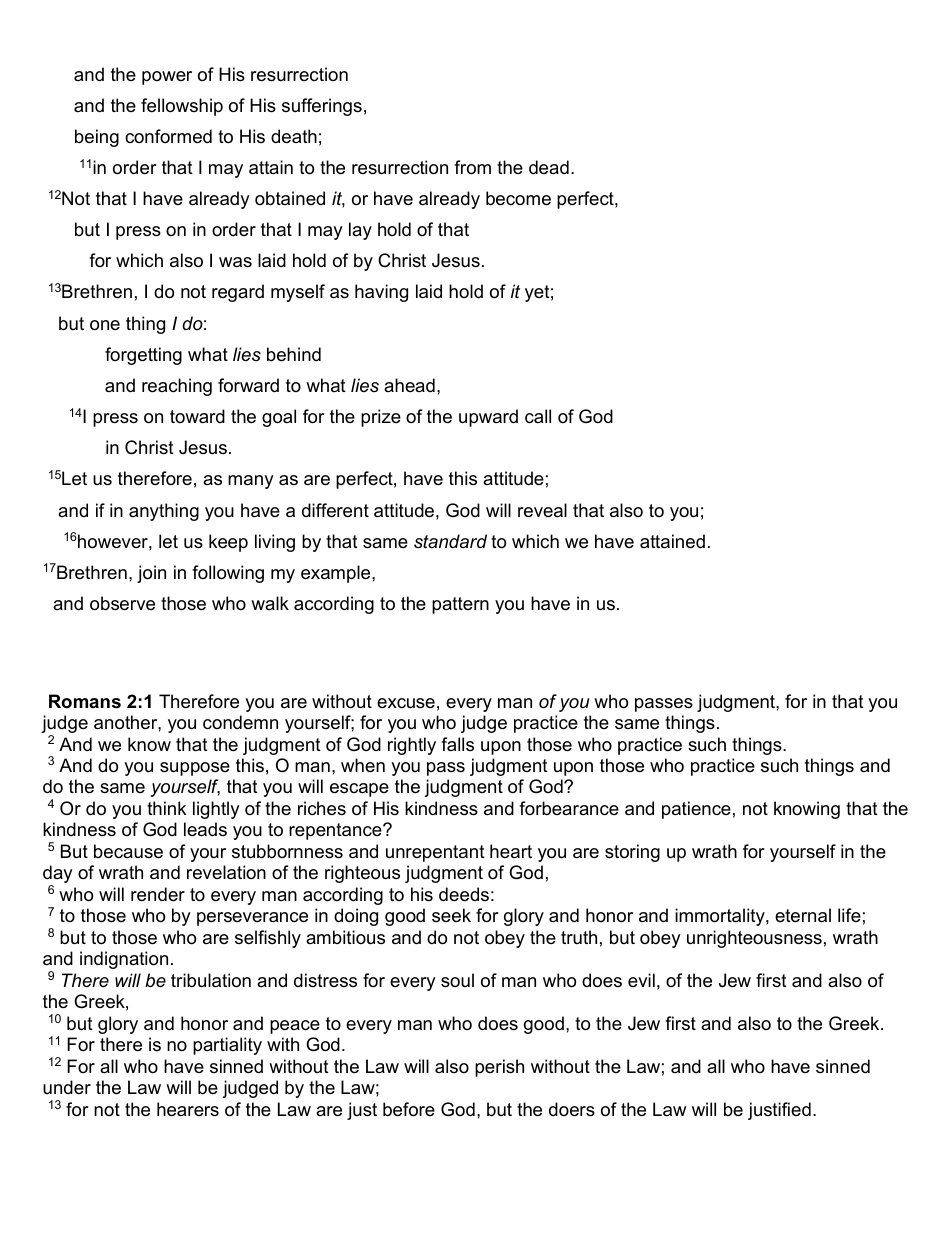 The height and width of the screenshot is (1233, 952). I want to click on patience, so click(696, 810).
